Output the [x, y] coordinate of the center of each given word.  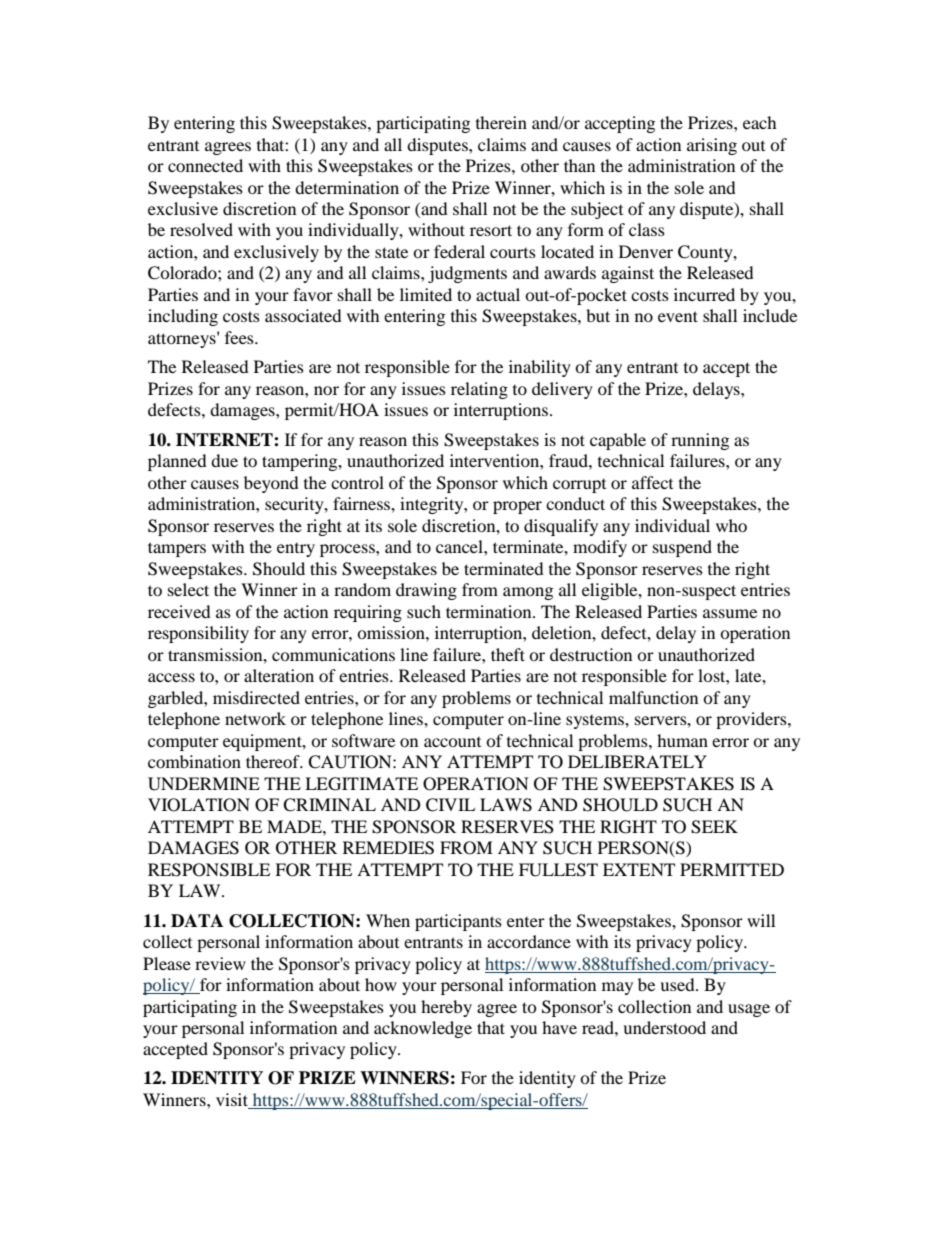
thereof [274, 761]
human [682, 740]
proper [517, 507]
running [700, 441]
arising [712, 146]
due [224, 460]
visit [233, 1101]
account [452, 742]
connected [205, 165]
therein [501, 122]
